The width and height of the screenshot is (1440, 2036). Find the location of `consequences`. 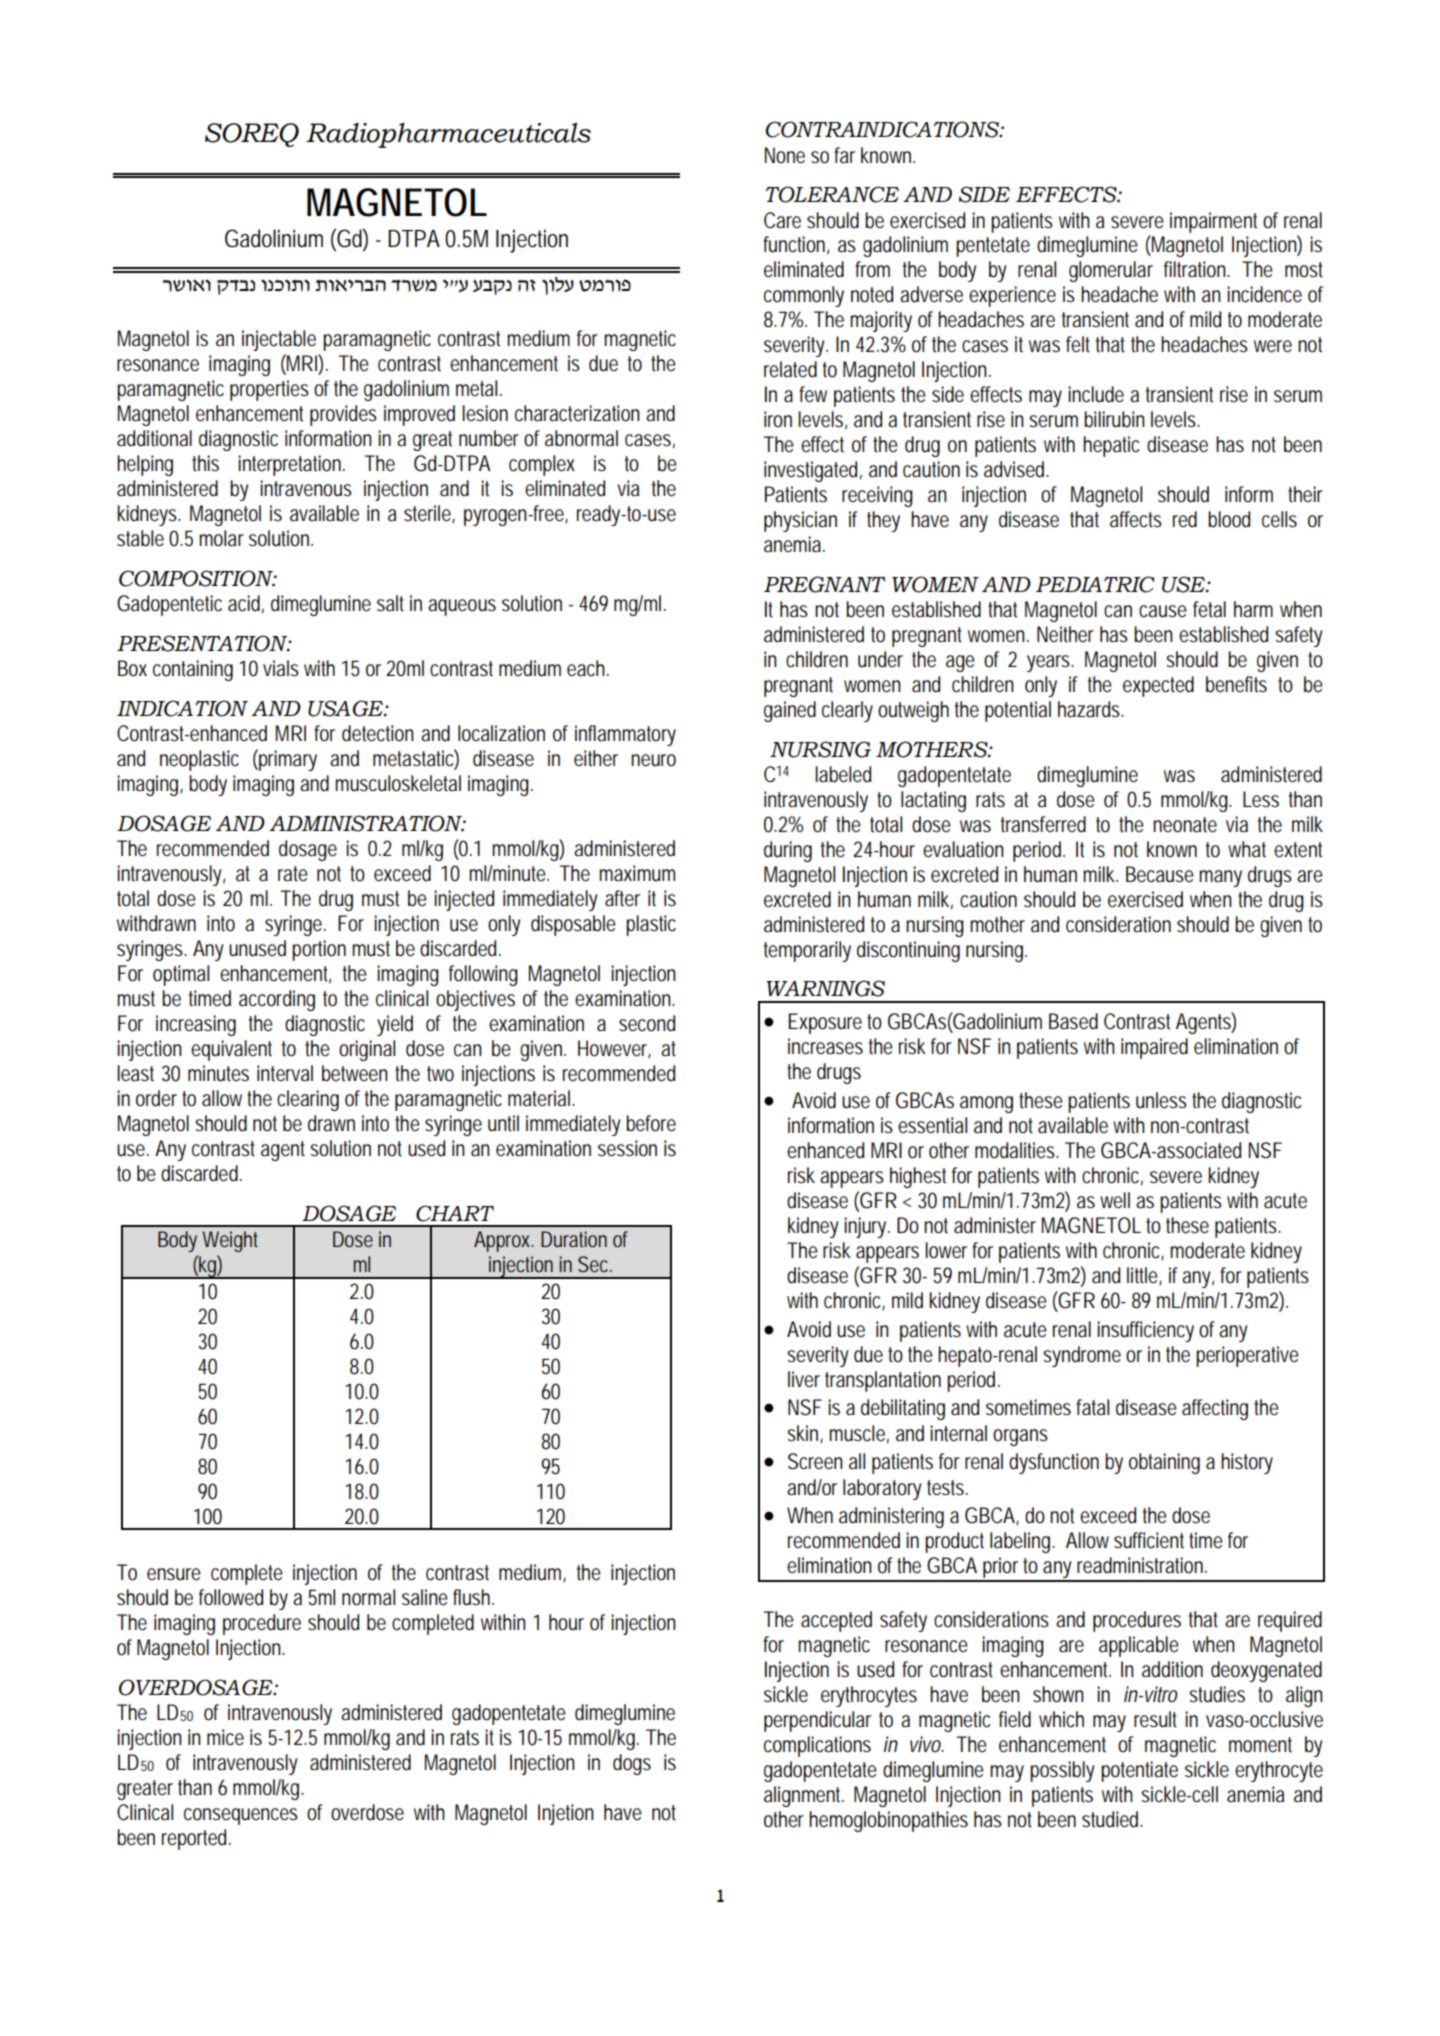

consequences is located at coordinates (241, 1816).
